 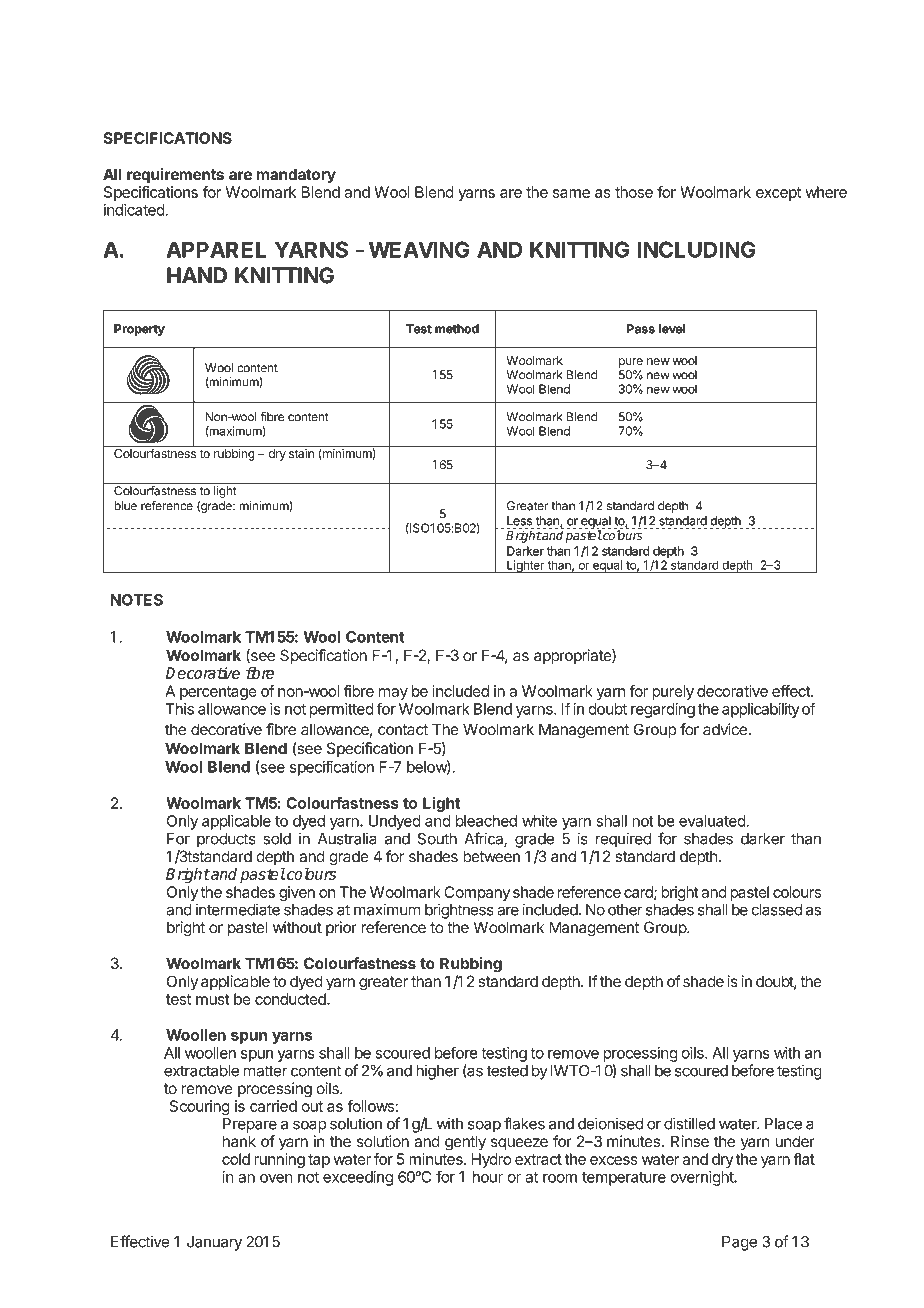 I want to click on applicability, so click(x=761, y=710).
